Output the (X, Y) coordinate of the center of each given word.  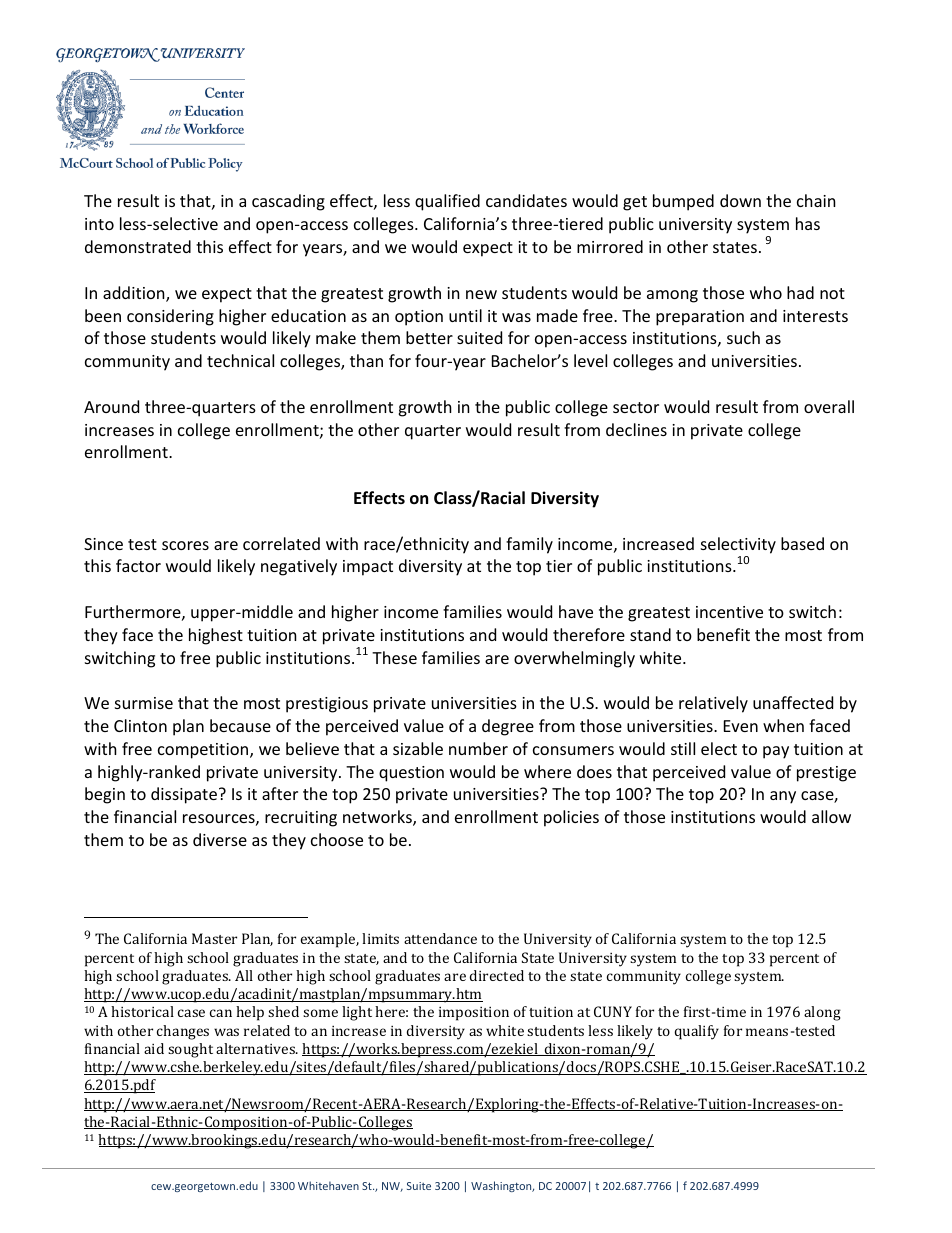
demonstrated (138, 246)
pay (776, 752)
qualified (447, 202)
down (740, 200)
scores (185, 545)
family (529, 545)
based (802, 543)
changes (183, 1032)
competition (204, 751)
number (478, 748)
